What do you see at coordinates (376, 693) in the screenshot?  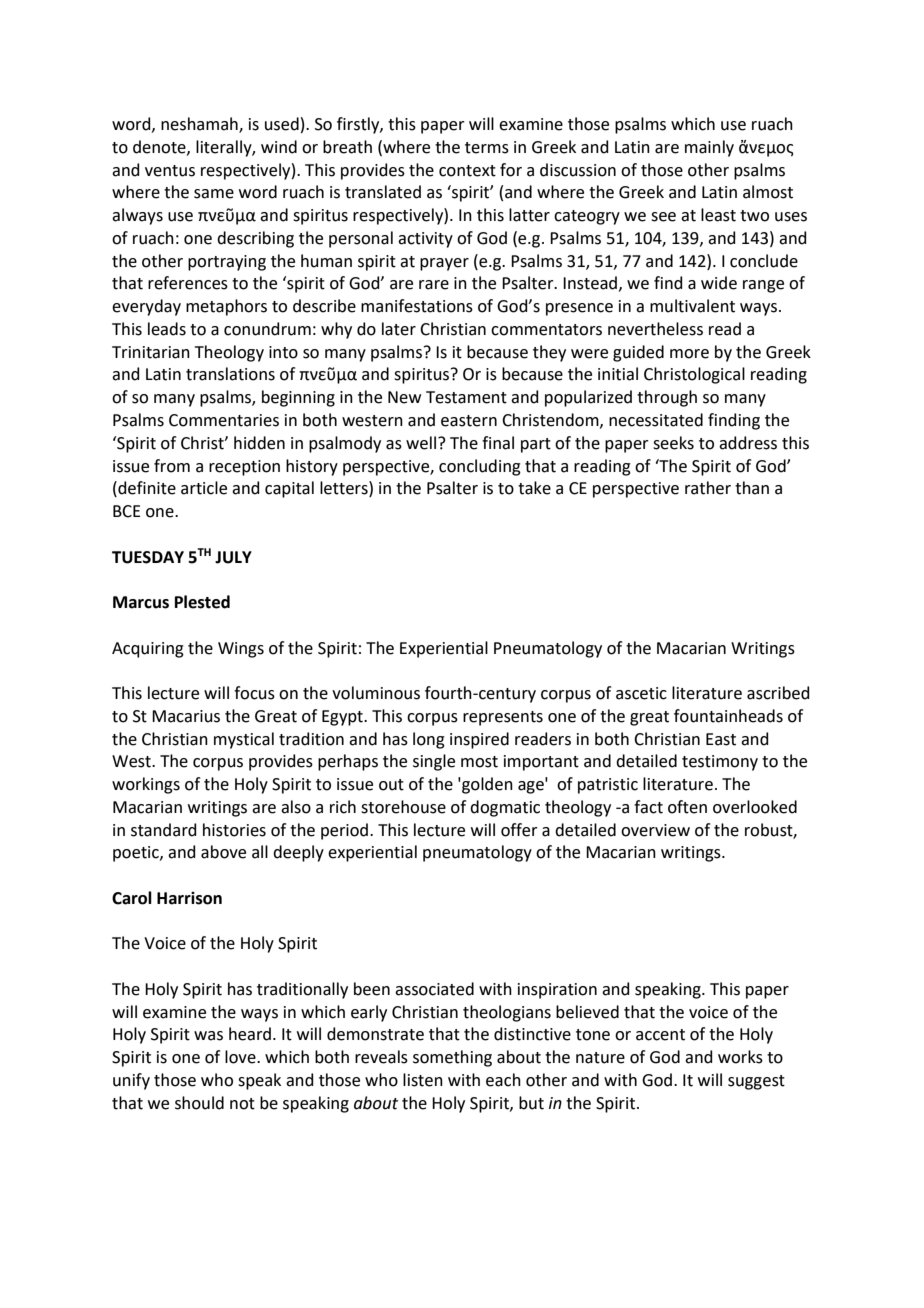 I see `voluminous` at bounding box center [376, 693].
